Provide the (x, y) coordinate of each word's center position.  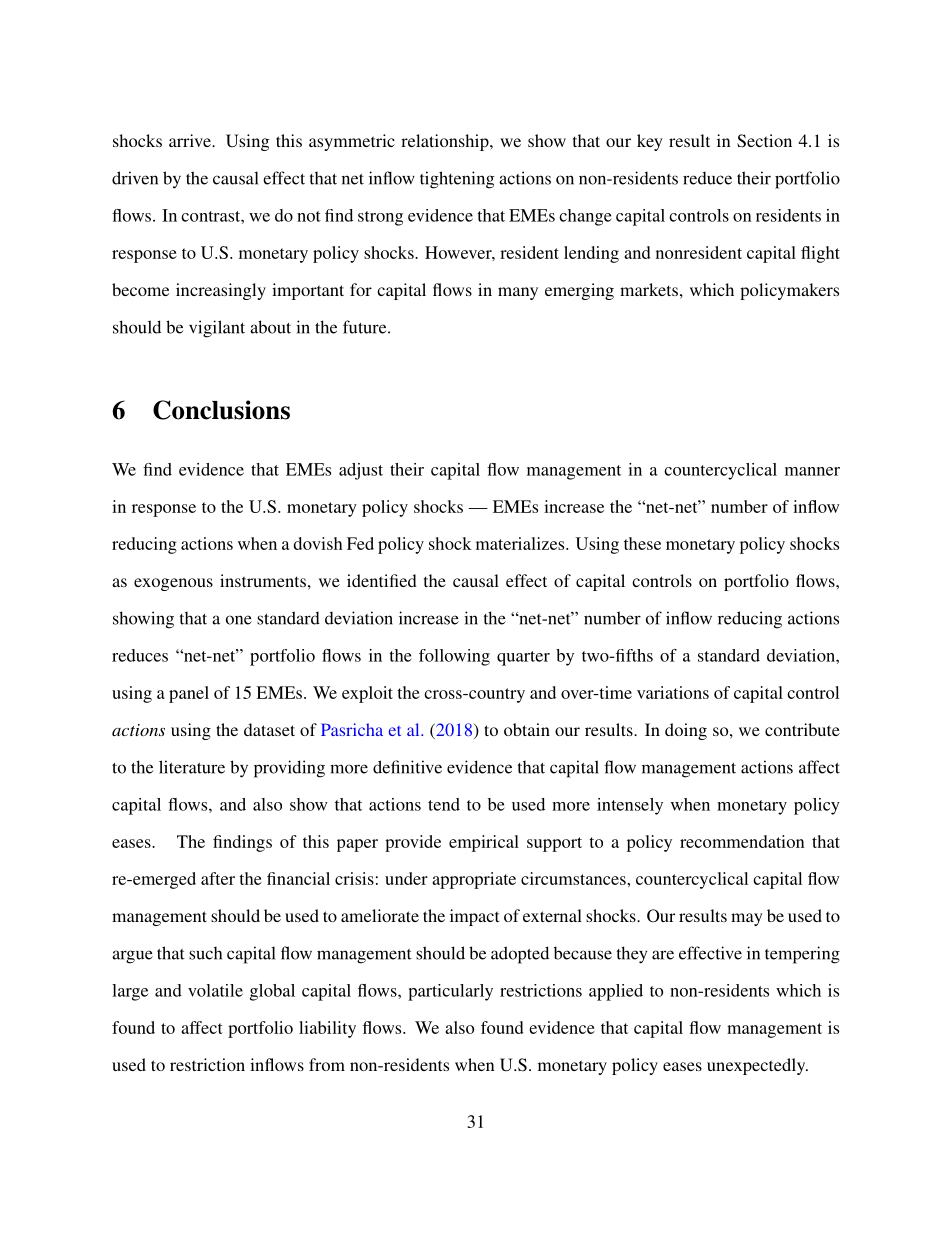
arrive (191, 140)
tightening (457, 180)
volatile (215, 990)
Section (764, 141)
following (454, 657)
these (642, 543)
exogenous (173, 584)
